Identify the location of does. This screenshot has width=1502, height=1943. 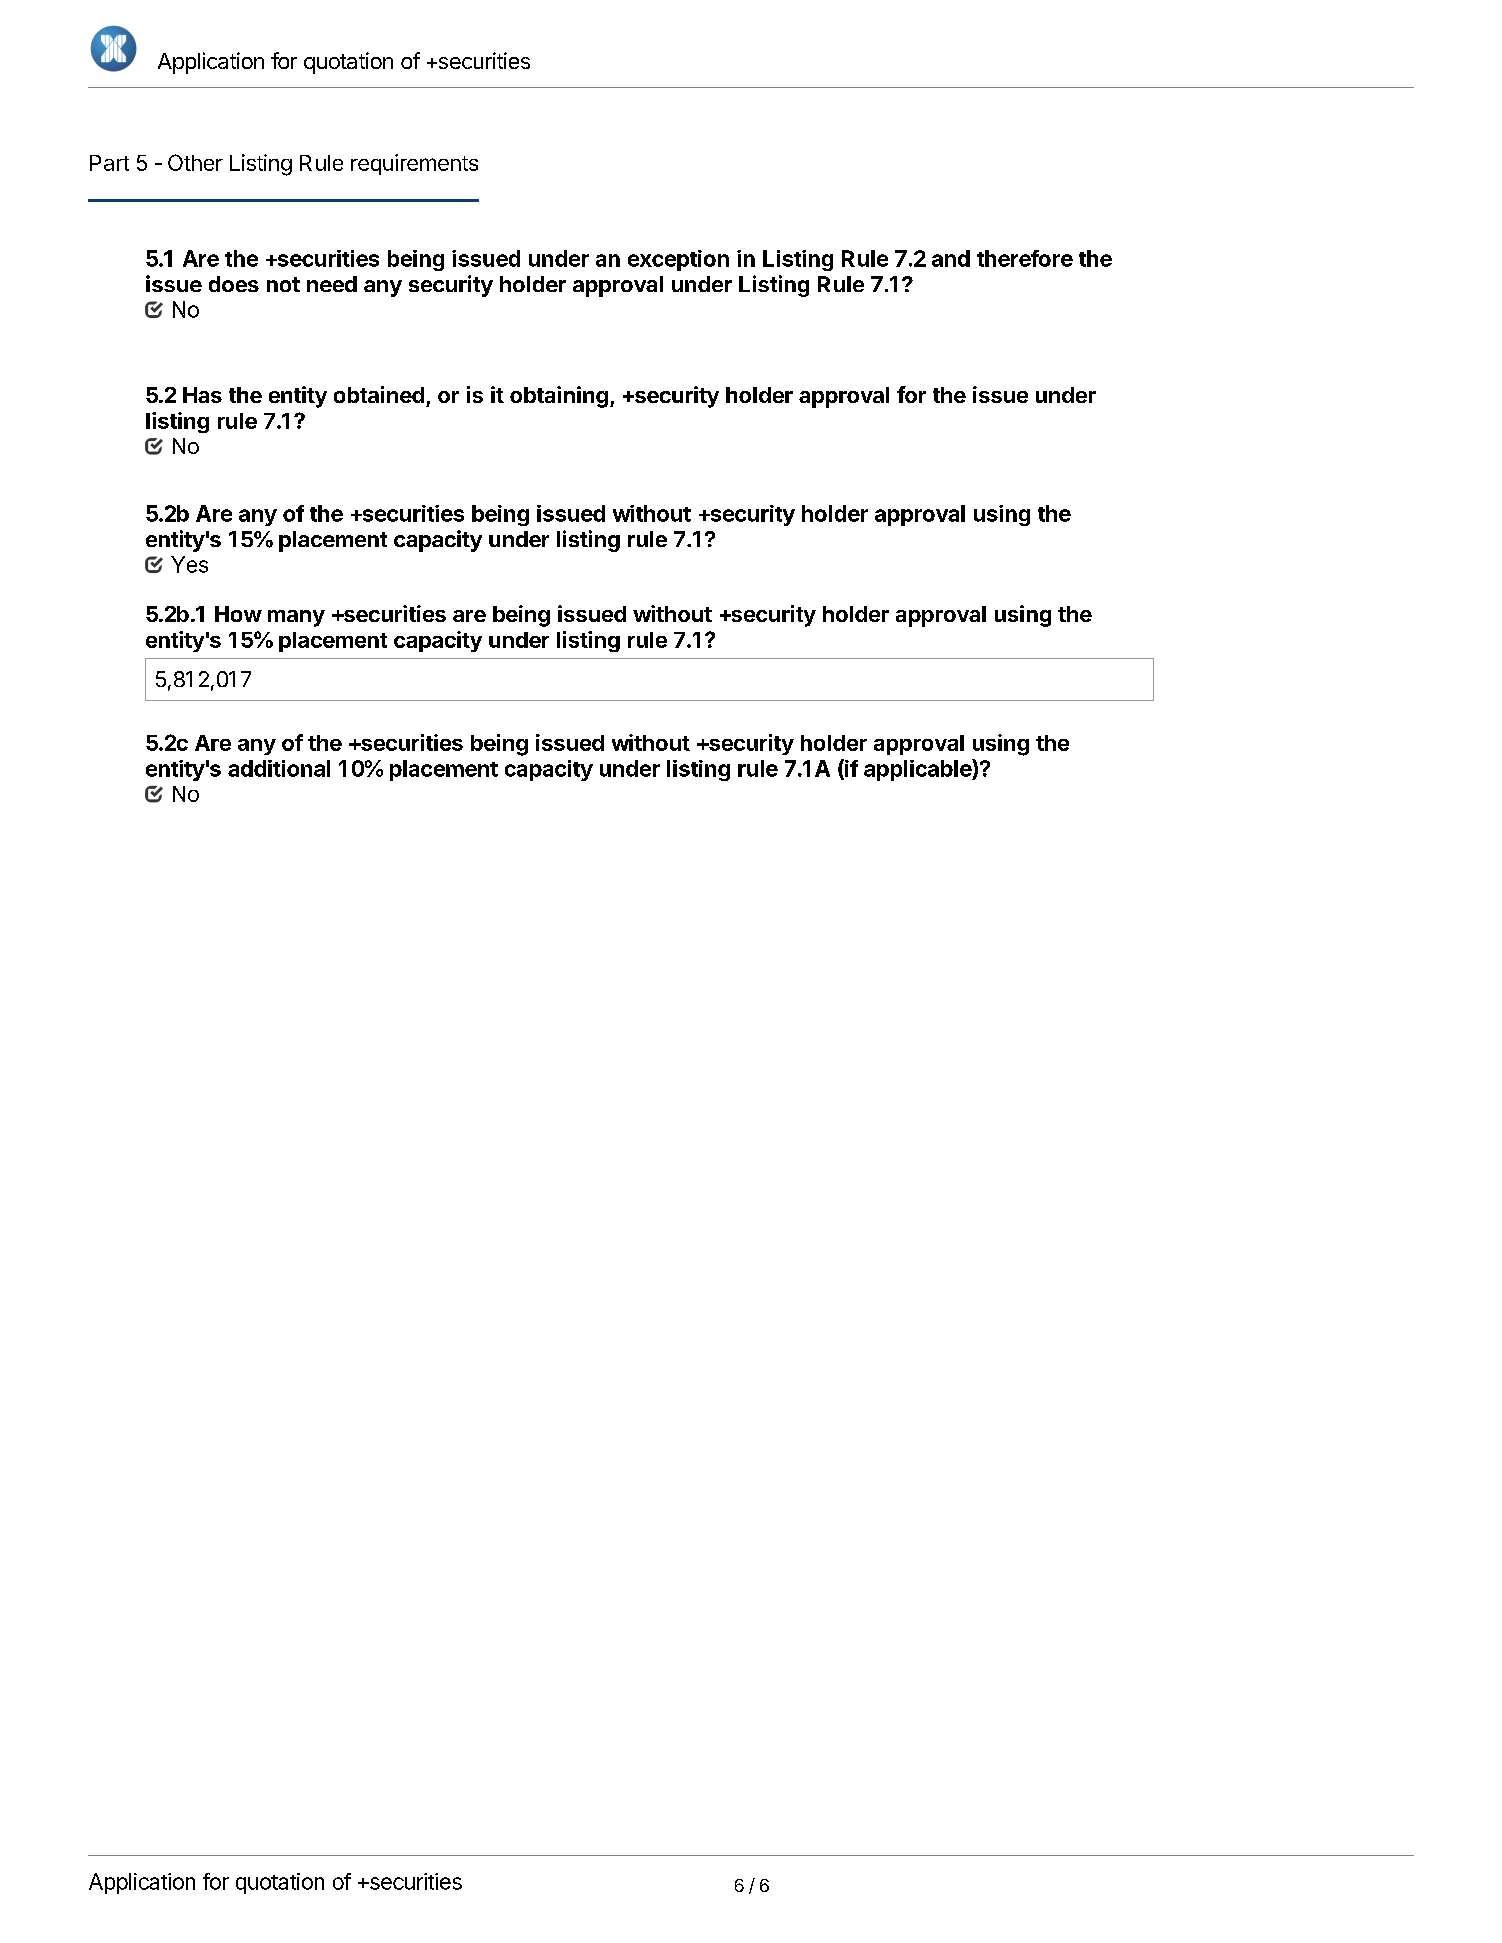
(234, 284).
